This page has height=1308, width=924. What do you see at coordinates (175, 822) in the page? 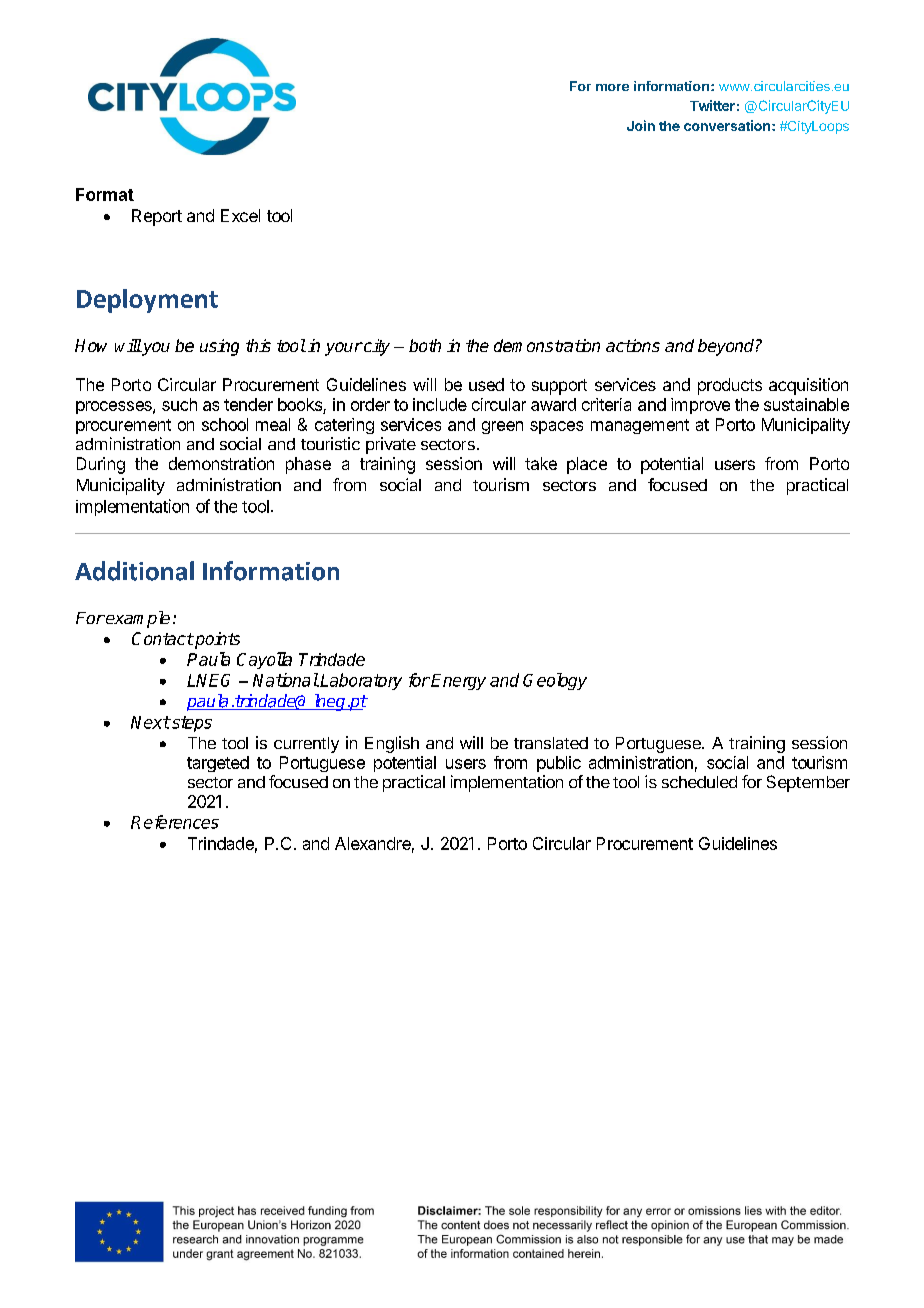
I see `References` at bounding box center [175, 822].
